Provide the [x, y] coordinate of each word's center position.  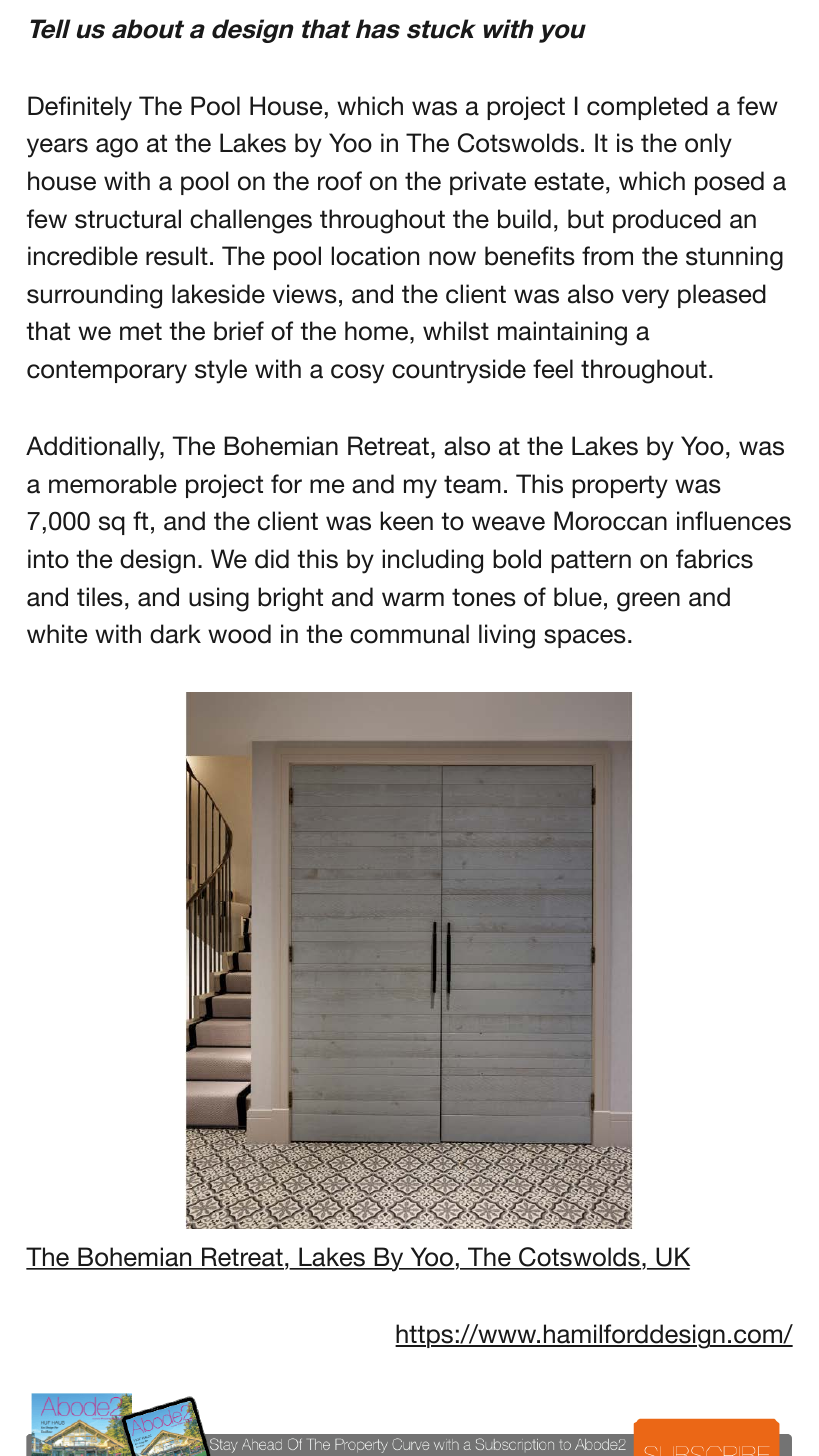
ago [117, 148]
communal [409, 634]
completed [647, 108]
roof [340, 181]
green [648, 602]
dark [175, 634]
